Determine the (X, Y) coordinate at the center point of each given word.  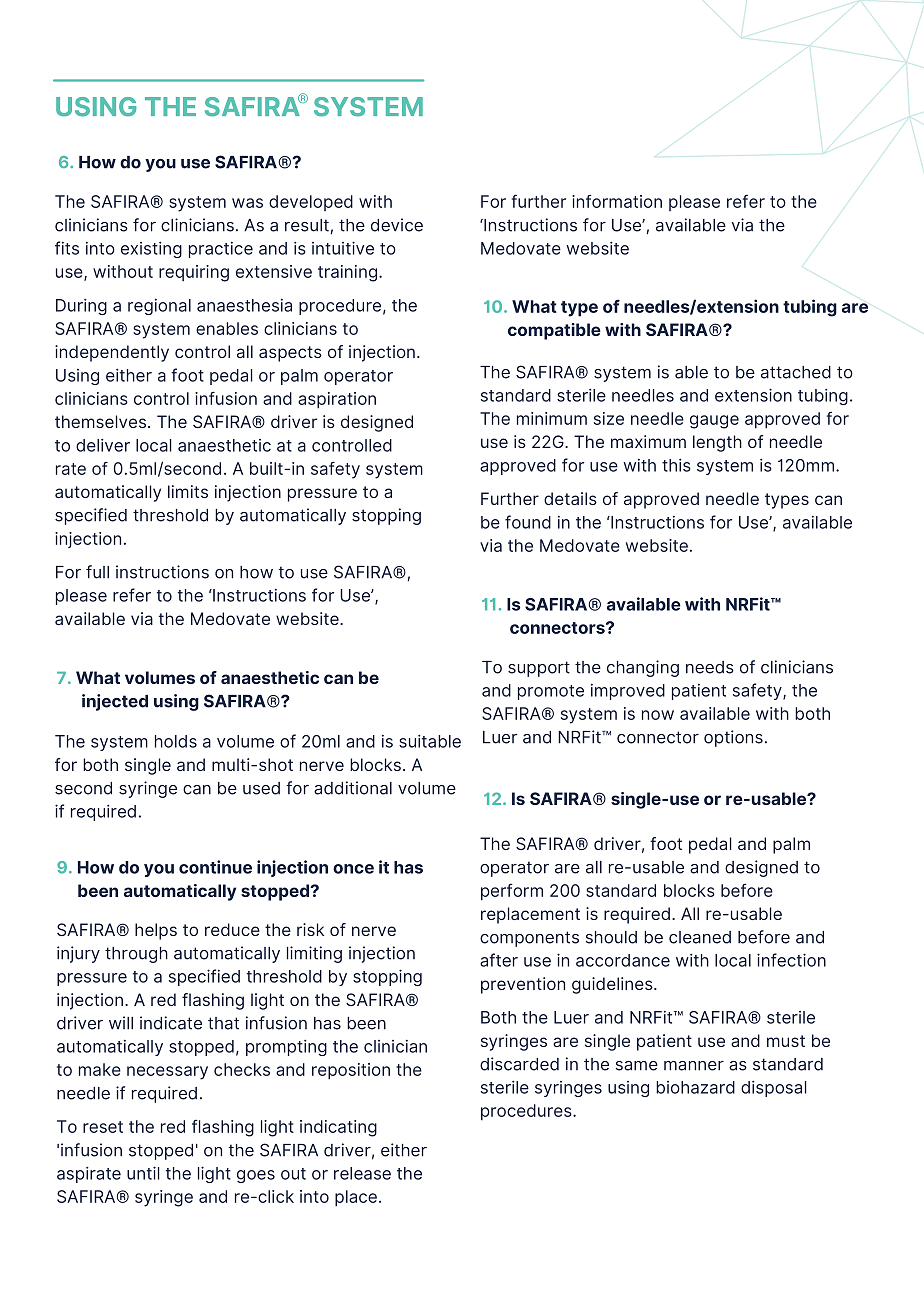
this (676, 465)
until (143, 1173)
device (397, 225)
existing (151, 249)
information (617, 201)
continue (215, 867)
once (353, 869)
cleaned (700, 937)
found (528, 522)
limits (188, 491)
